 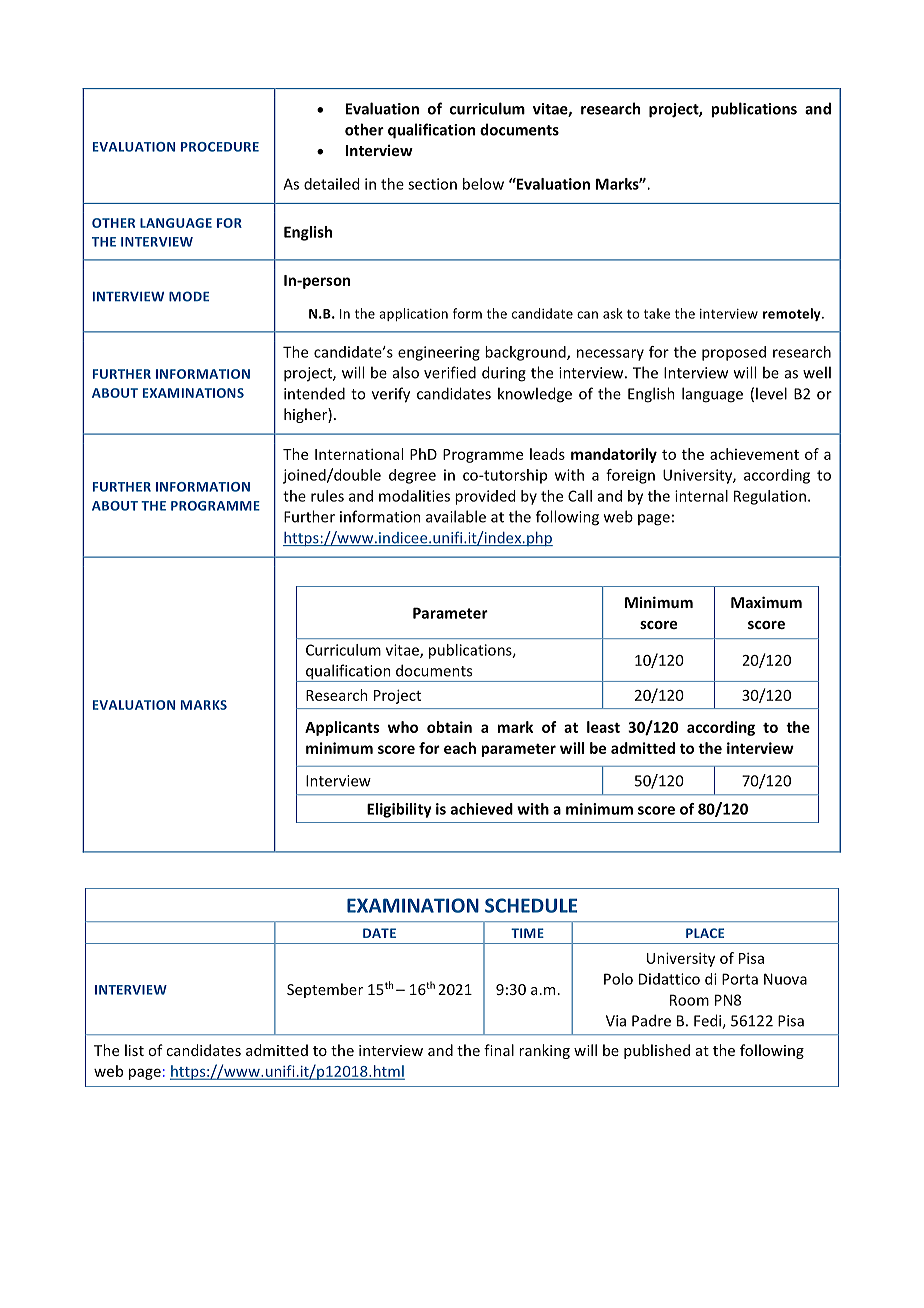 What do you see at coordinates (689, 1000) in the screenshot?
I see `Room` at bounding box center [689, 1000].
